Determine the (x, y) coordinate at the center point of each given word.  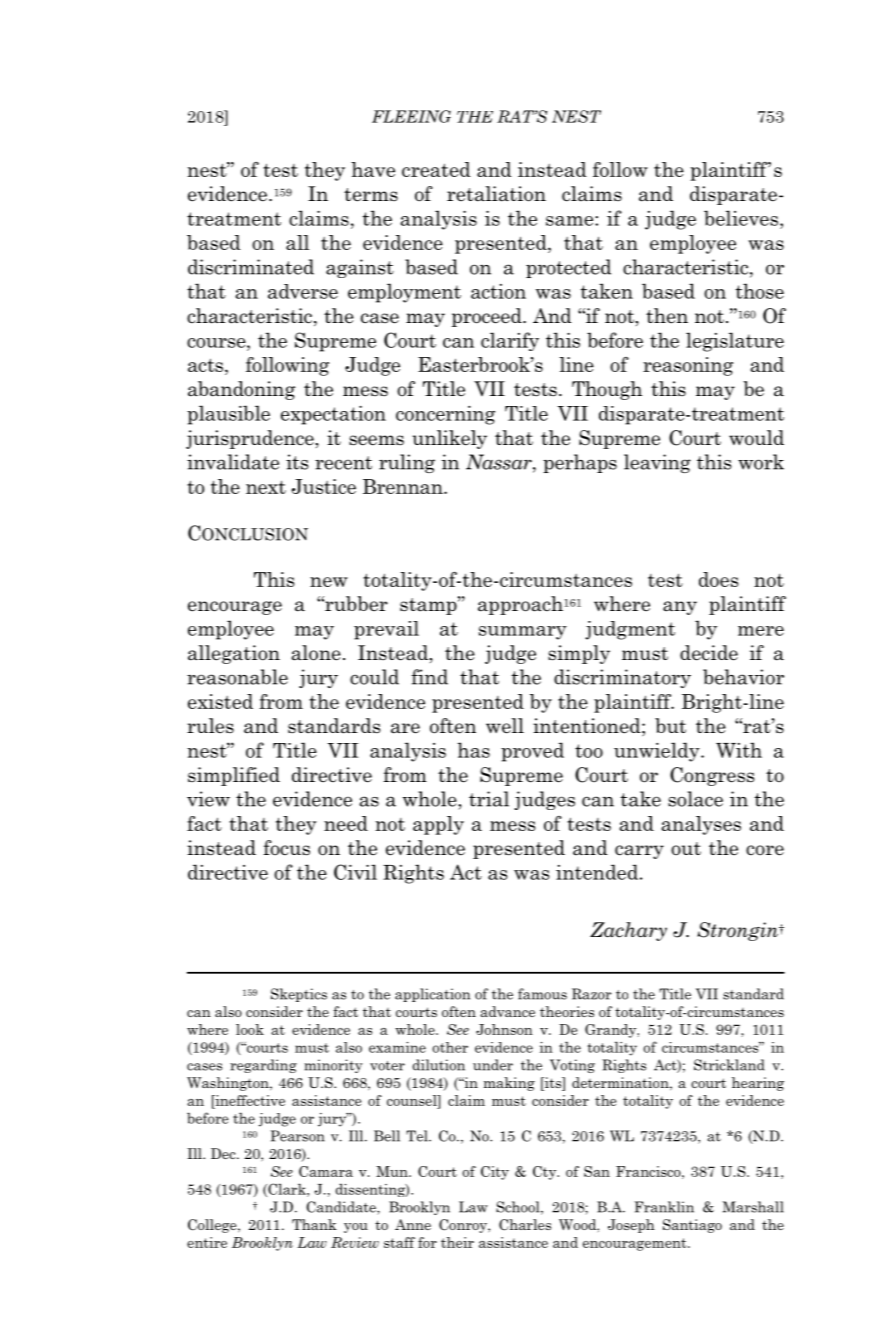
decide (709, 653)
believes (741, 218)
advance (507, 1011)
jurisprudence (250, 439)
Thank (314, 1224)
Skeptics (299, 995)
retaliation (496, 194)
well (505, 726)
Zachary (628, 931)
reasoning (688, 366)
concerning (445, 415)
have (373, 169)
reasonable (237, 677)
